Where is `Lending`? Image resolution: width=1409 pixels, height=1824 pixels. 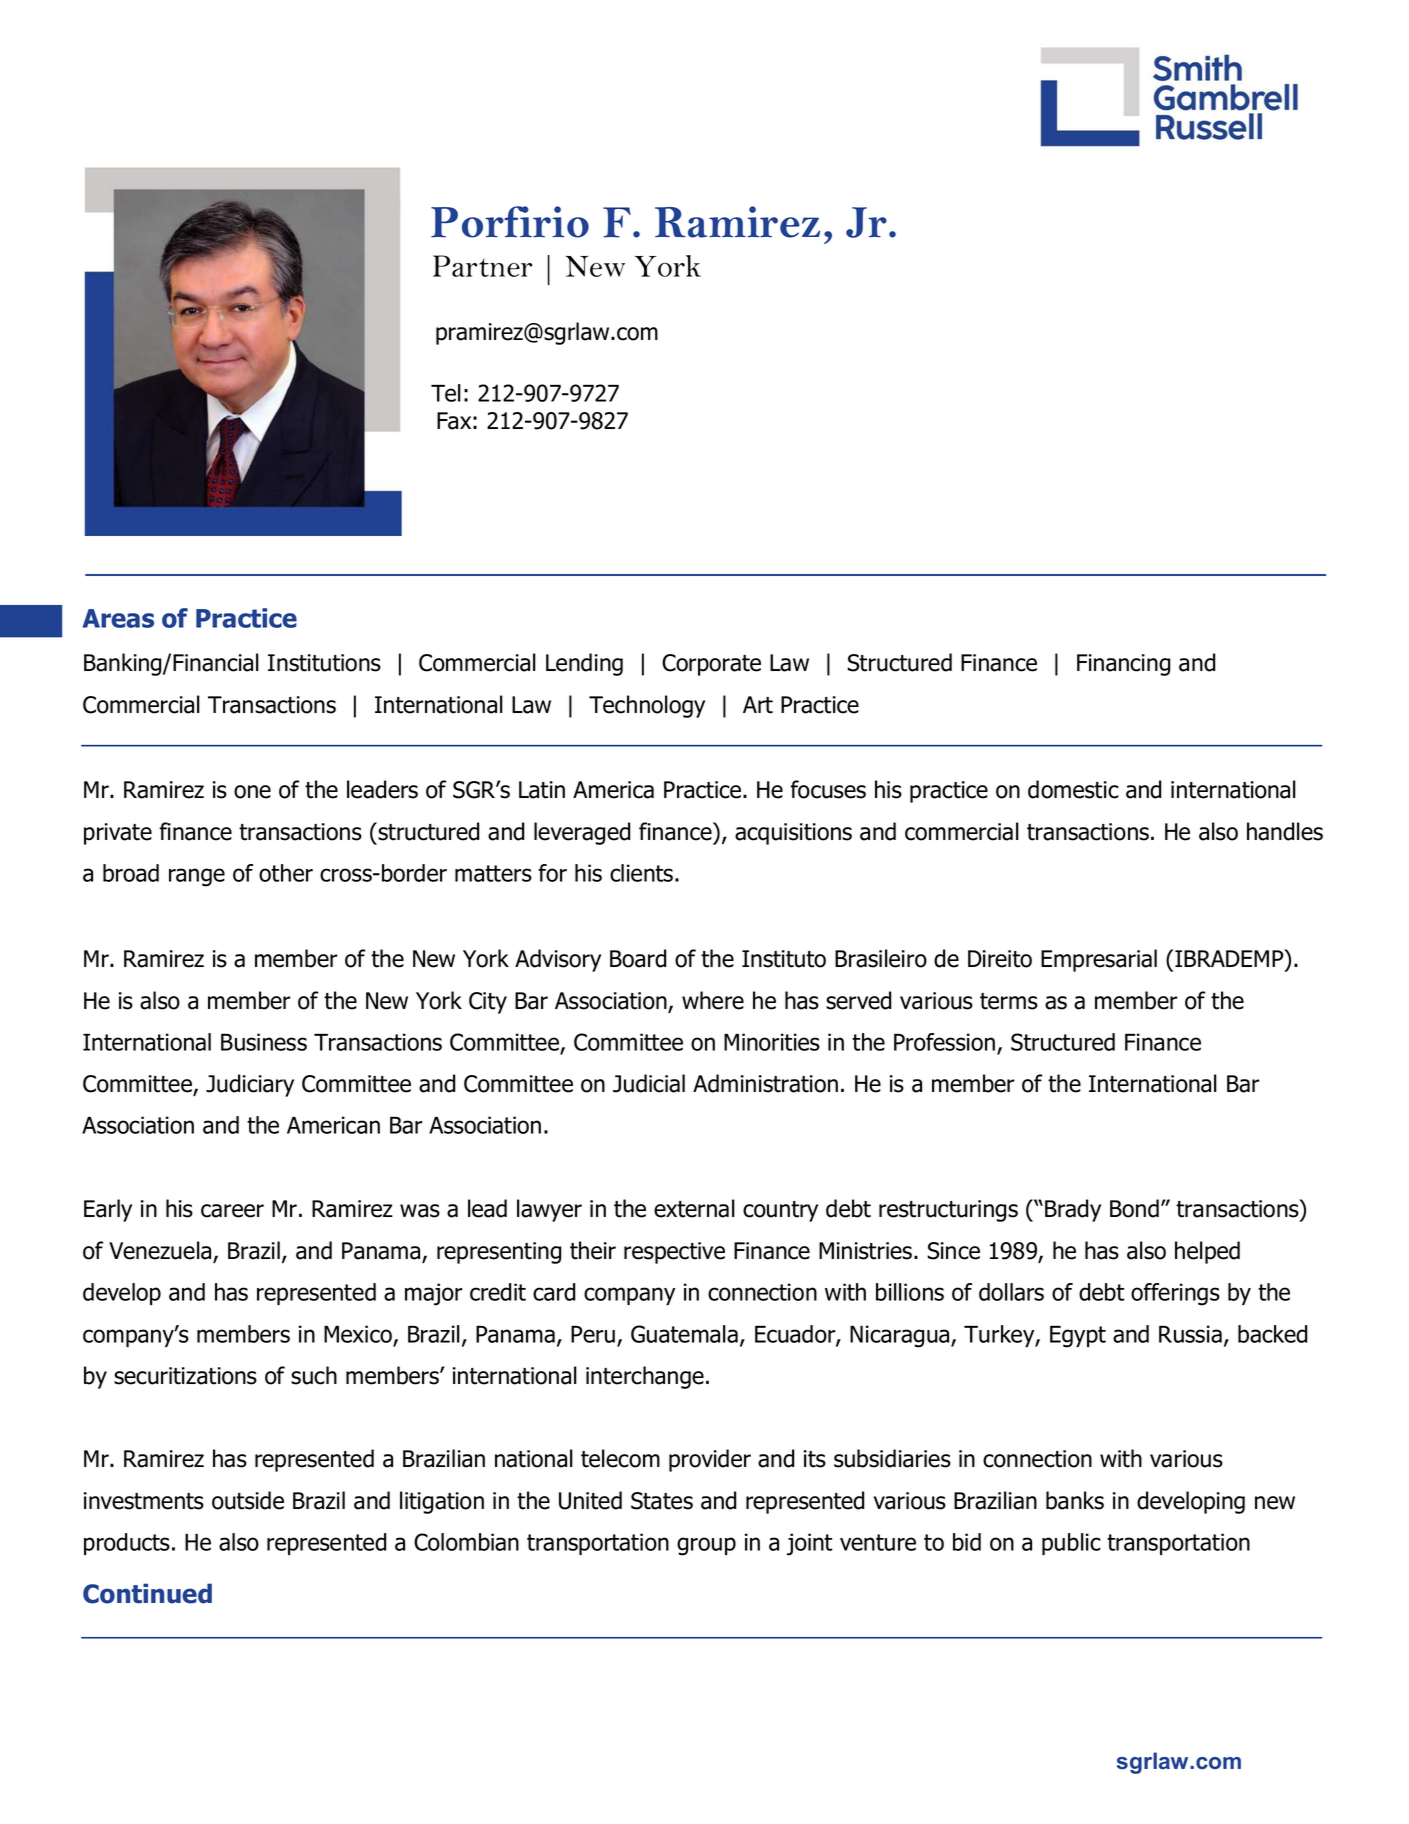 Lending is located at coordinates (584, 664).
